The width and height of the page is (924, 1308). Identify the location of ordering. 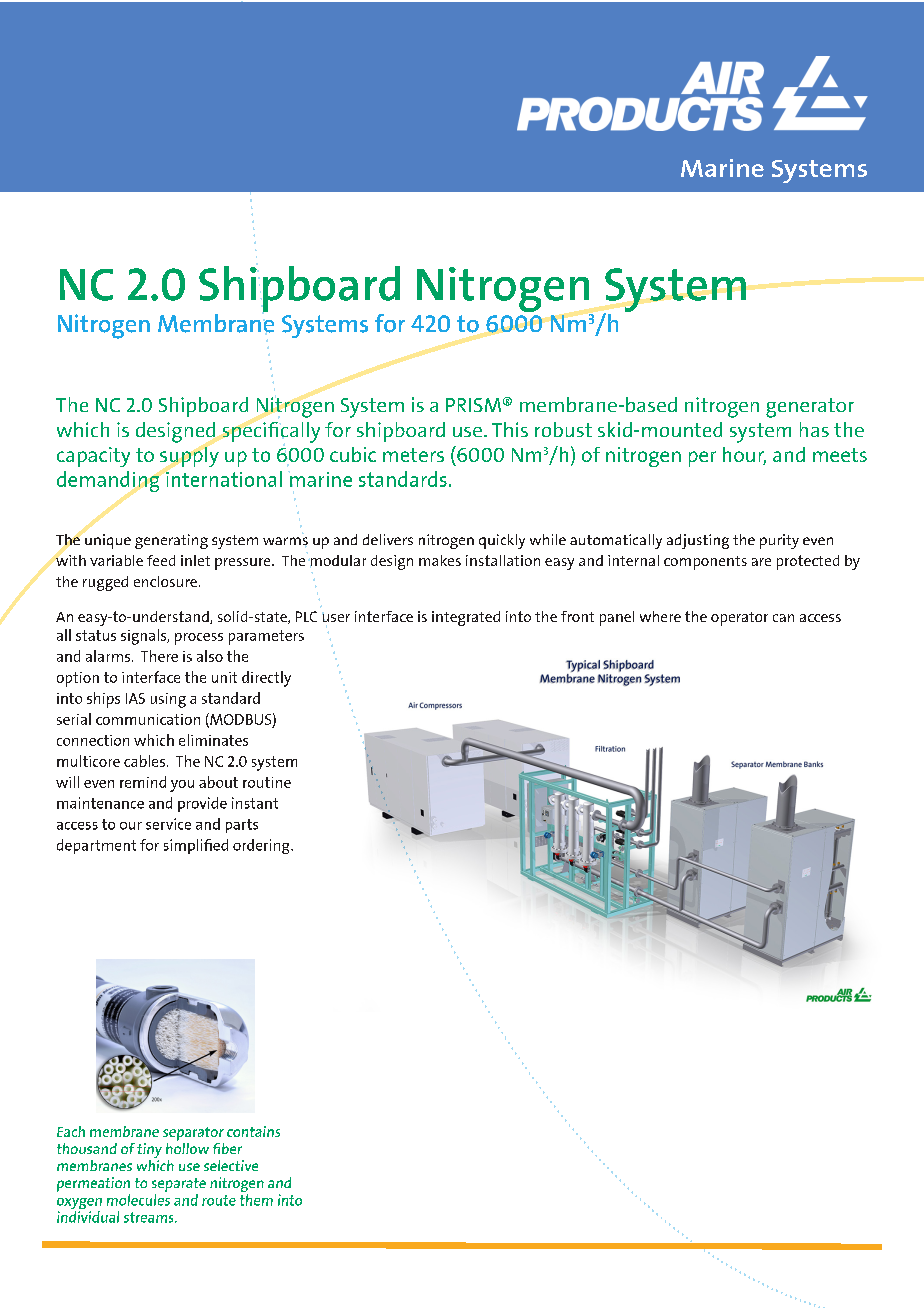
(262, 846).
